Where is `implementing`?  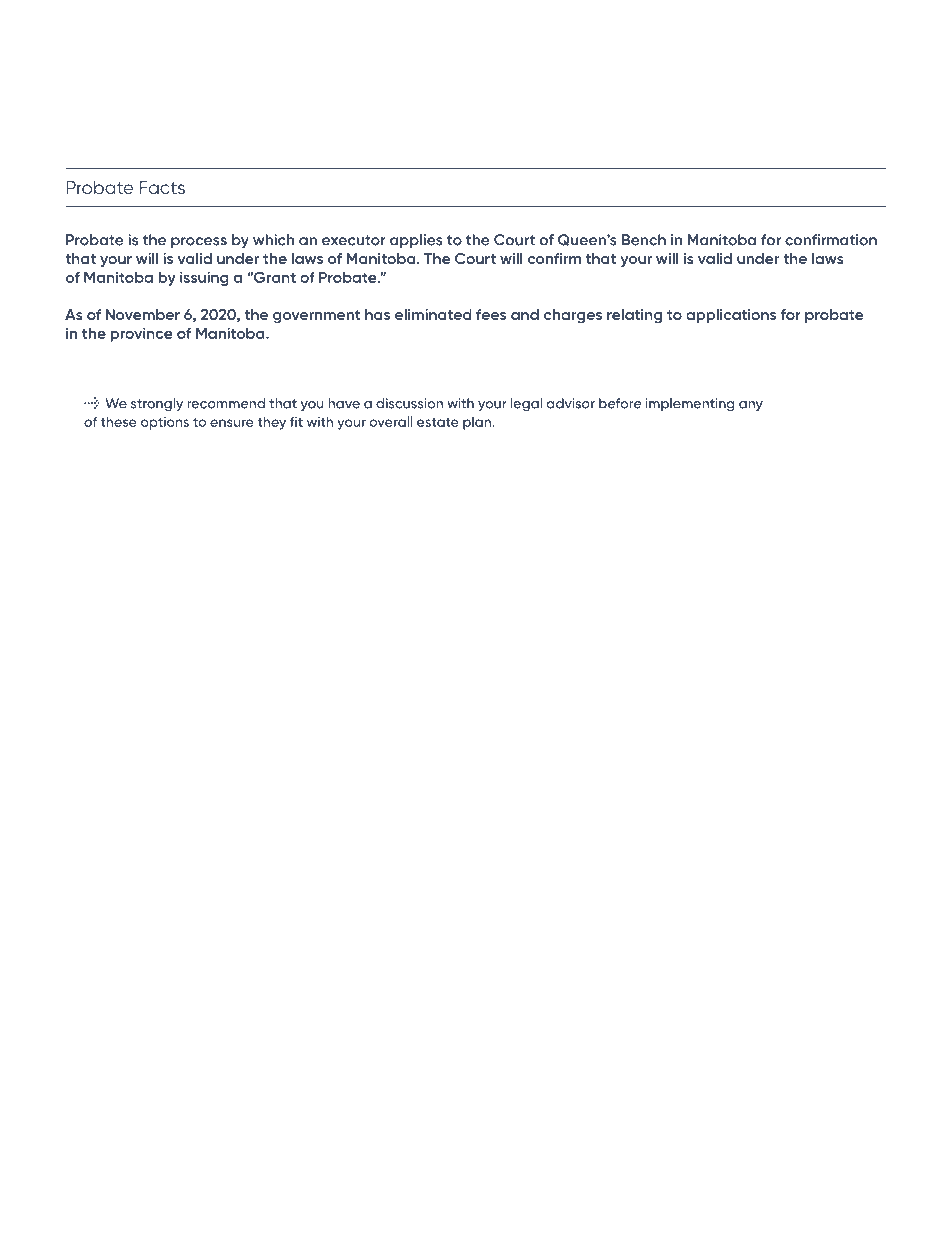 implementing is located at coordinates (690, 404).
